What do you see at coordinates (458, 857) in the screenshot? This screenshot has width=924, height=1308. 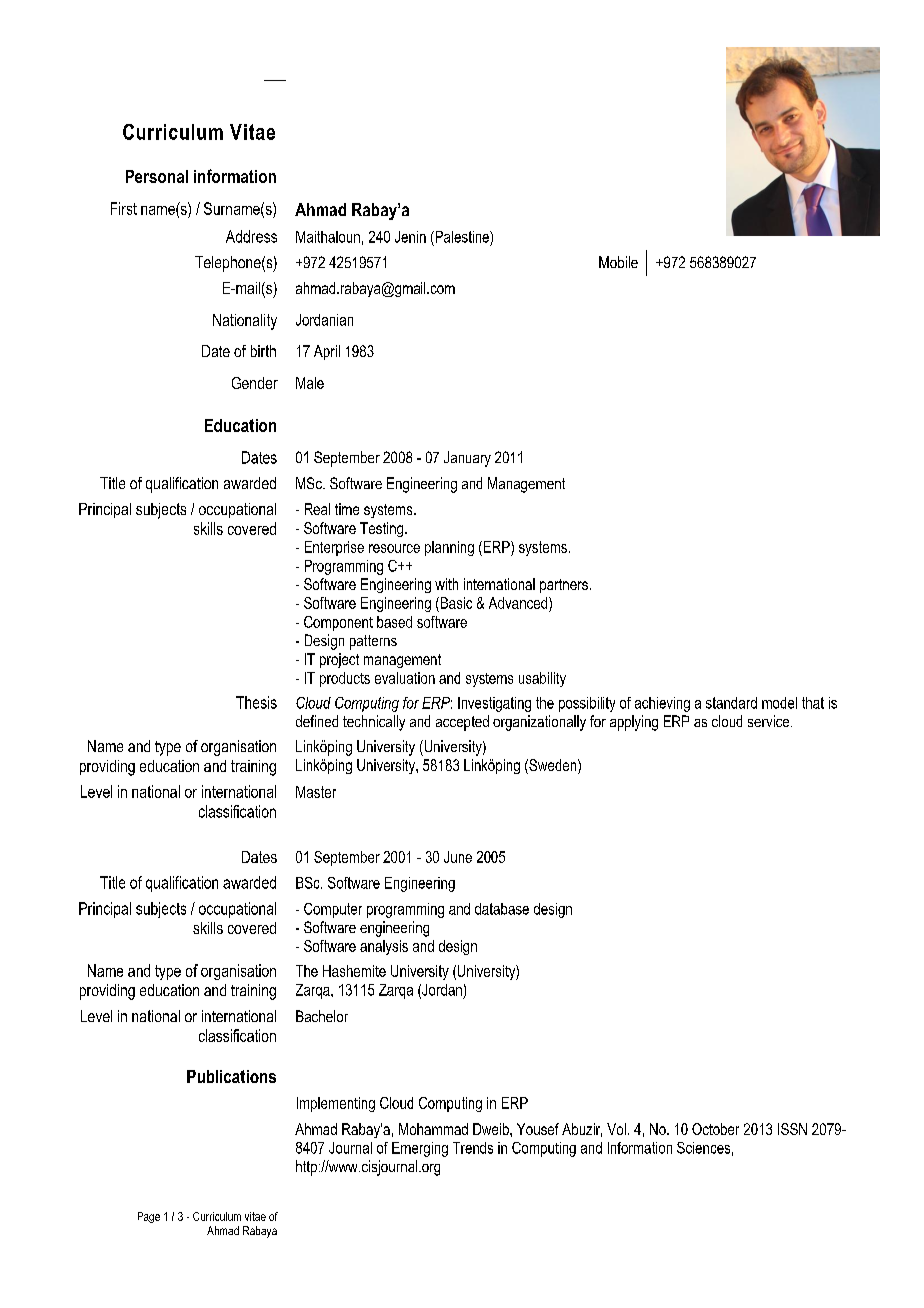 I see `June` at bounding box center [458, 857].
